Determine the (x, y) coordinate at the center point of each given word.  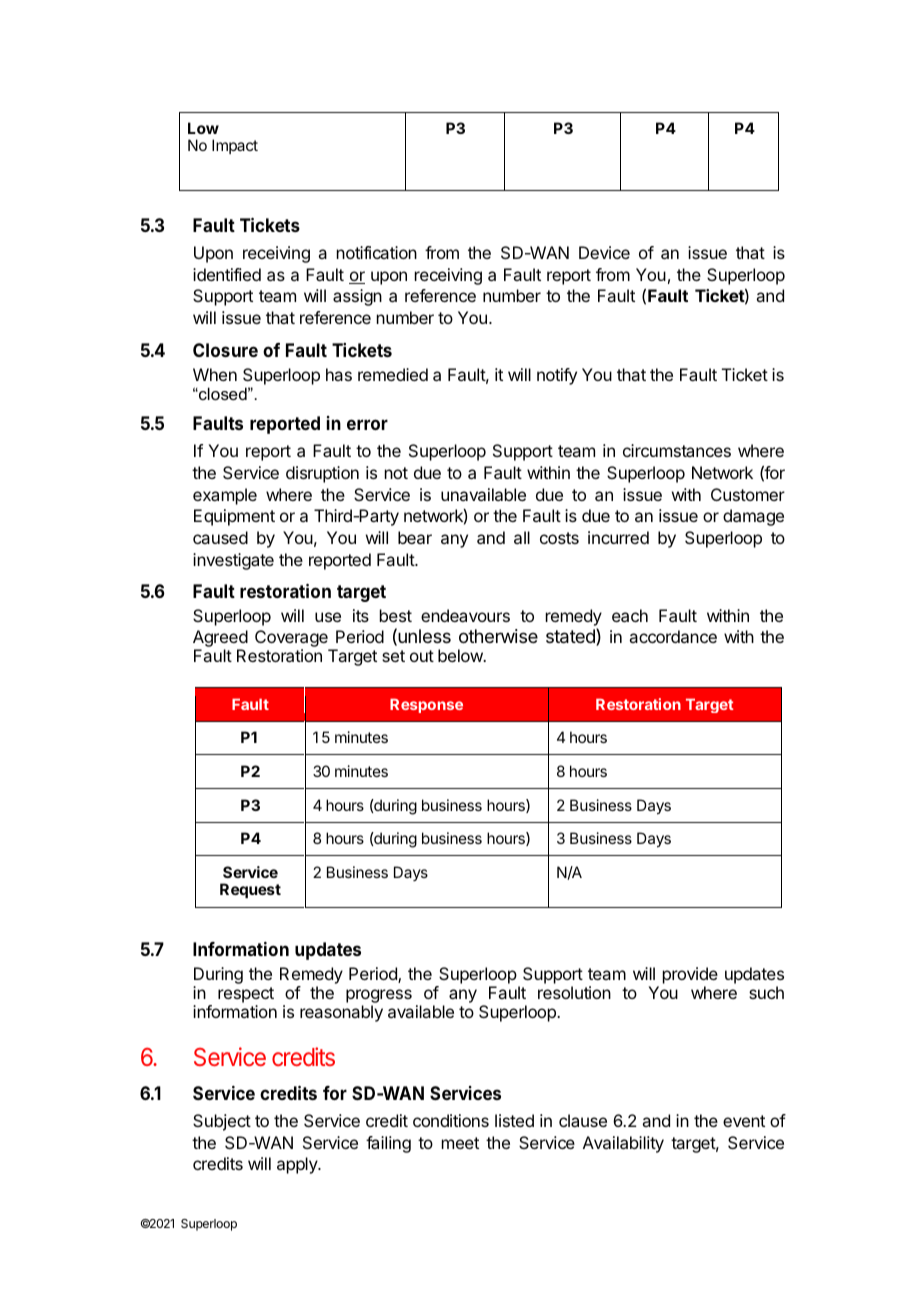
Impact (235, 146)
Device (604, 252)
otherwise (498, 636)
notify (557, 376)
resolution (574, 992)
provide (690, 975)
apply (298, 1165)
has (339, 374)
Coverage (292, 640)
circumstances (677, 450)
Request (250, 890)
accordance (673, 636)
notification (377, 252)
